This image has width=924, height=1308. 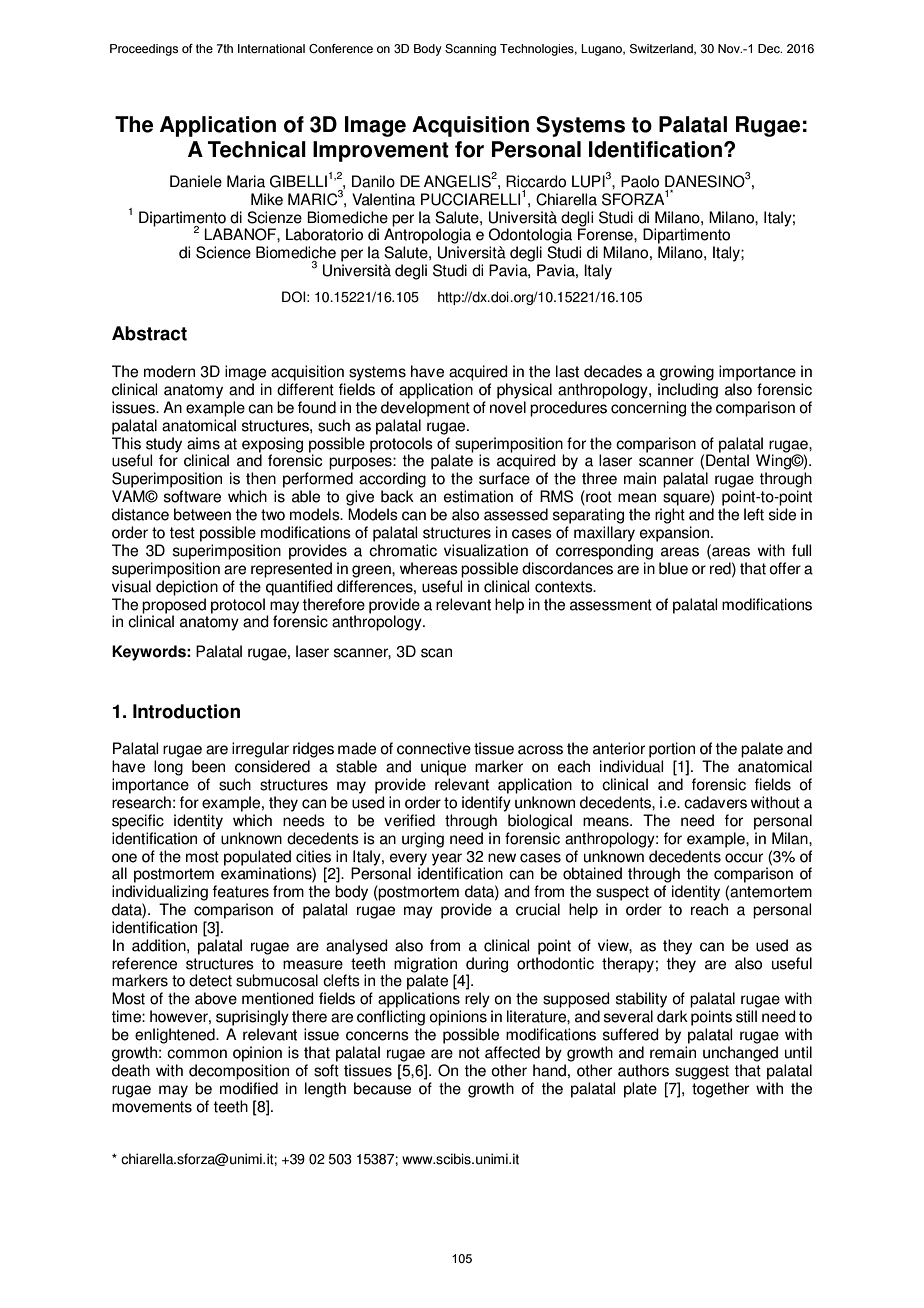 What do you see at coordinates (702, 1072) in the image?
I see `suggest` at bounding box center [702, 1072].
